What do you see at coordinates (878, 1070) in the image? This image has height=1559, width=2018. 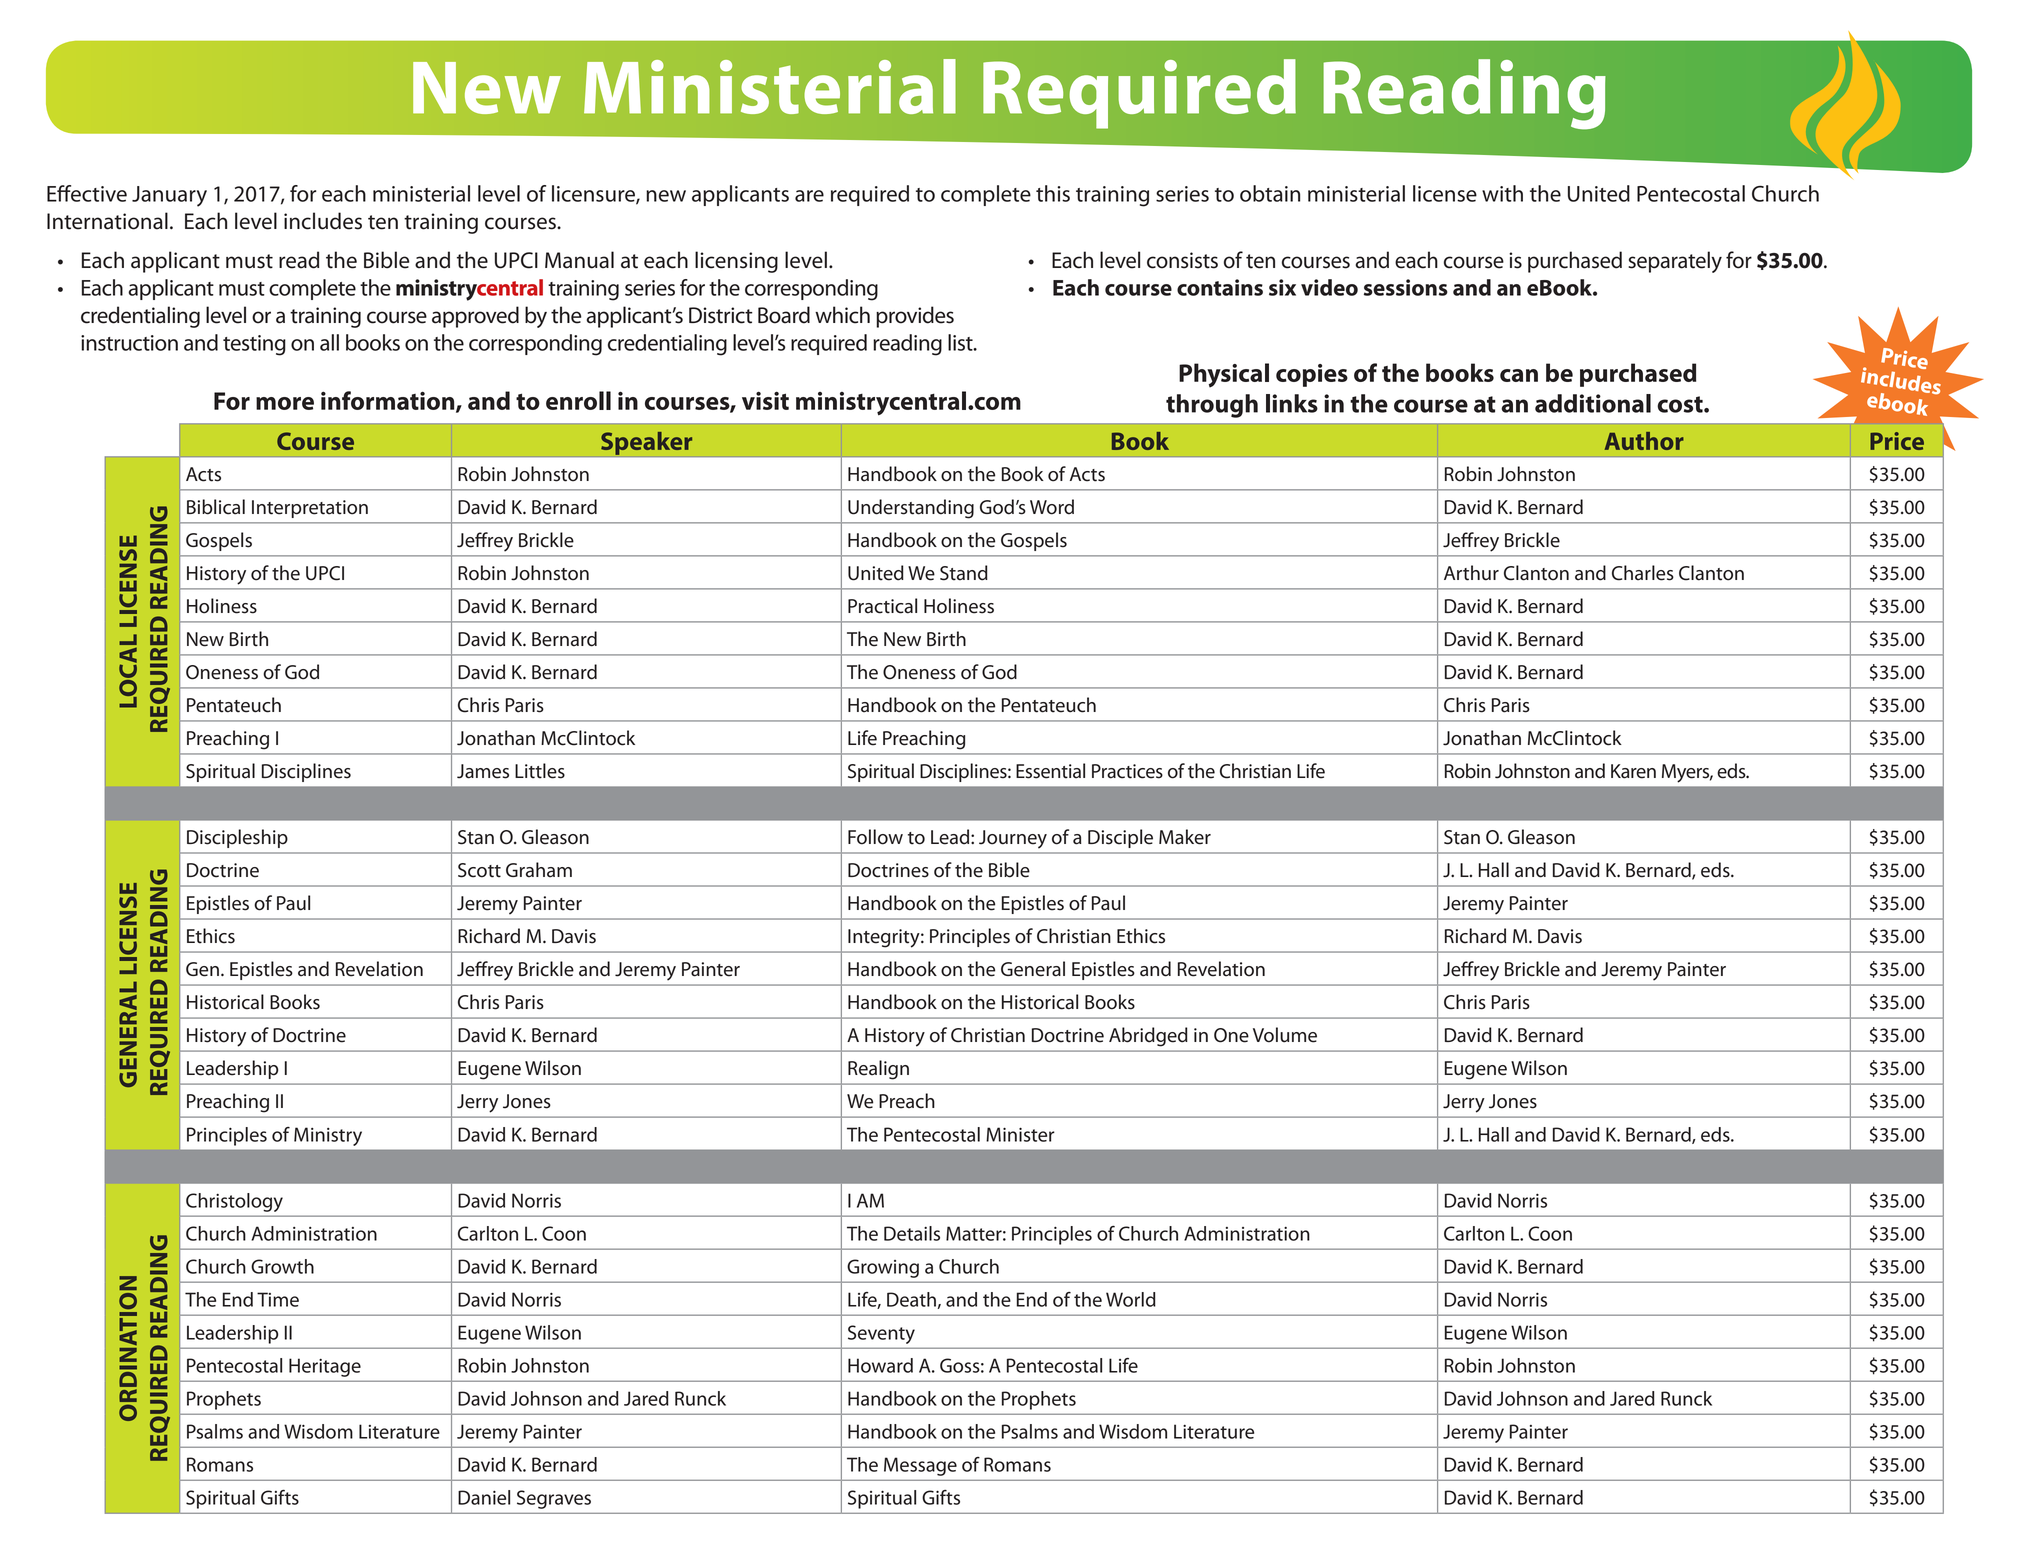 I see `Realign` at bounding box center [878, 1070].
